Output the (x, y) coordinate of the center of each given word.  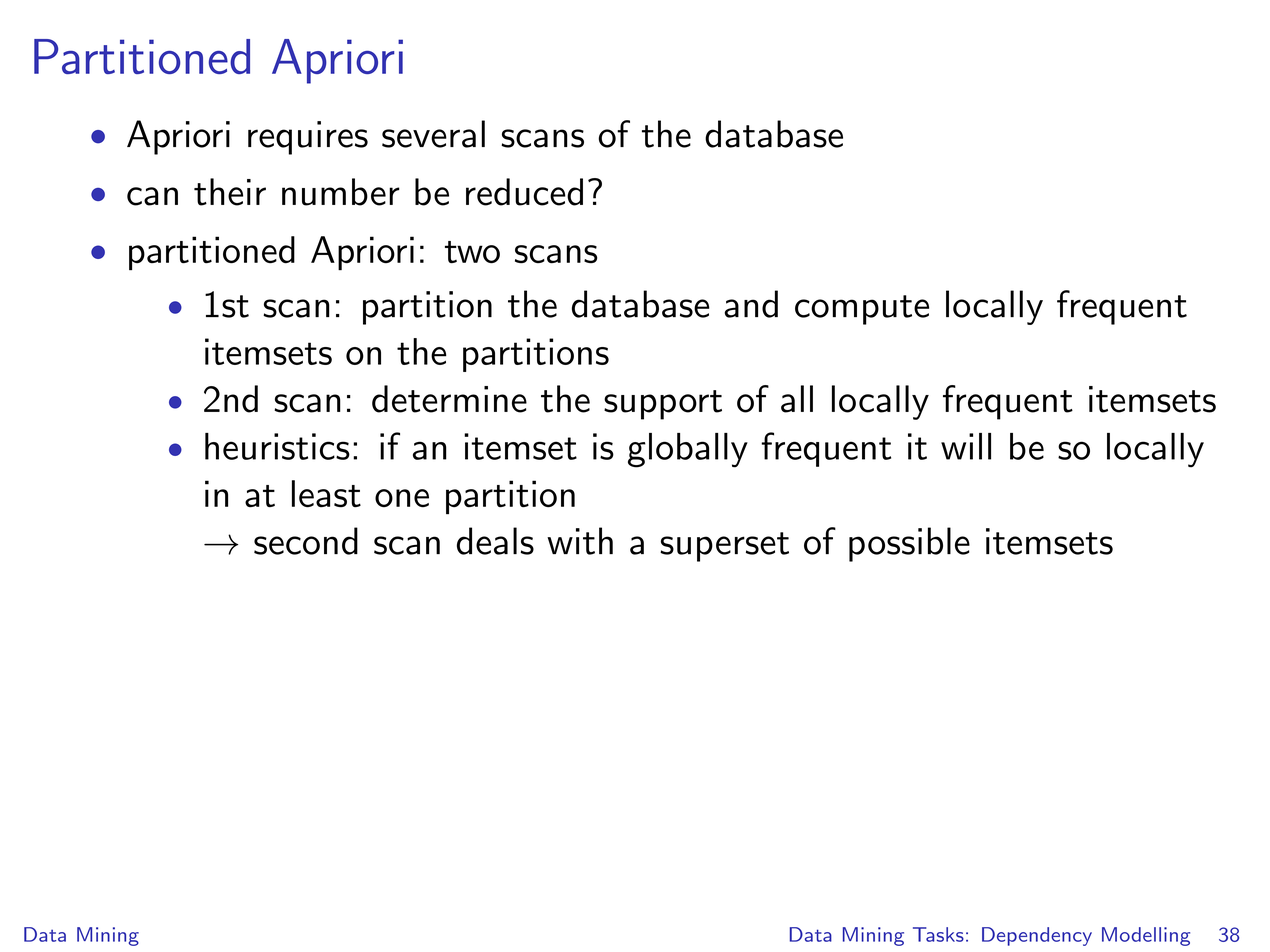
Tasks (938, 934)
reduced (524, 192)
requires (308, 138)
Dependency (1037, 936)
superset (724, 547)
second (306, 541)
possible (909, 544)
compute (862, 310)
